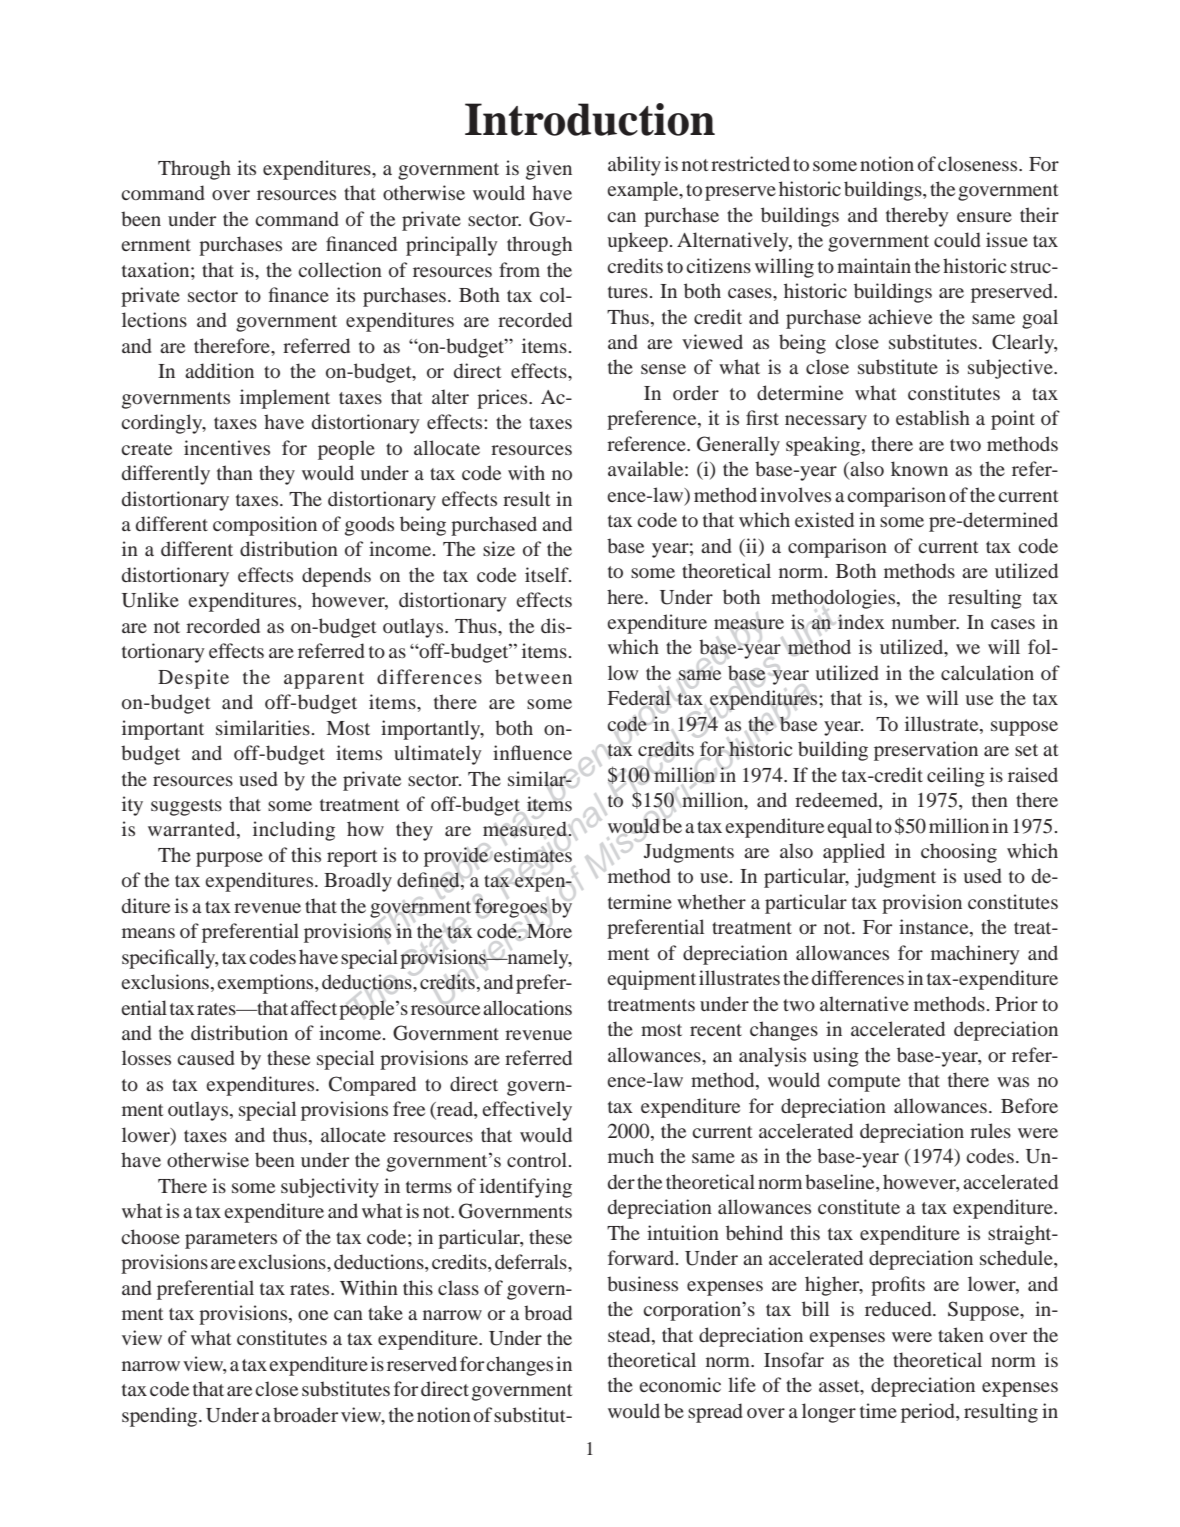 Image resolution: width=1180 pixels, height=1527 pixels. Describe the element at coordinates (549, 170) in the page. I see `given` at that location.
